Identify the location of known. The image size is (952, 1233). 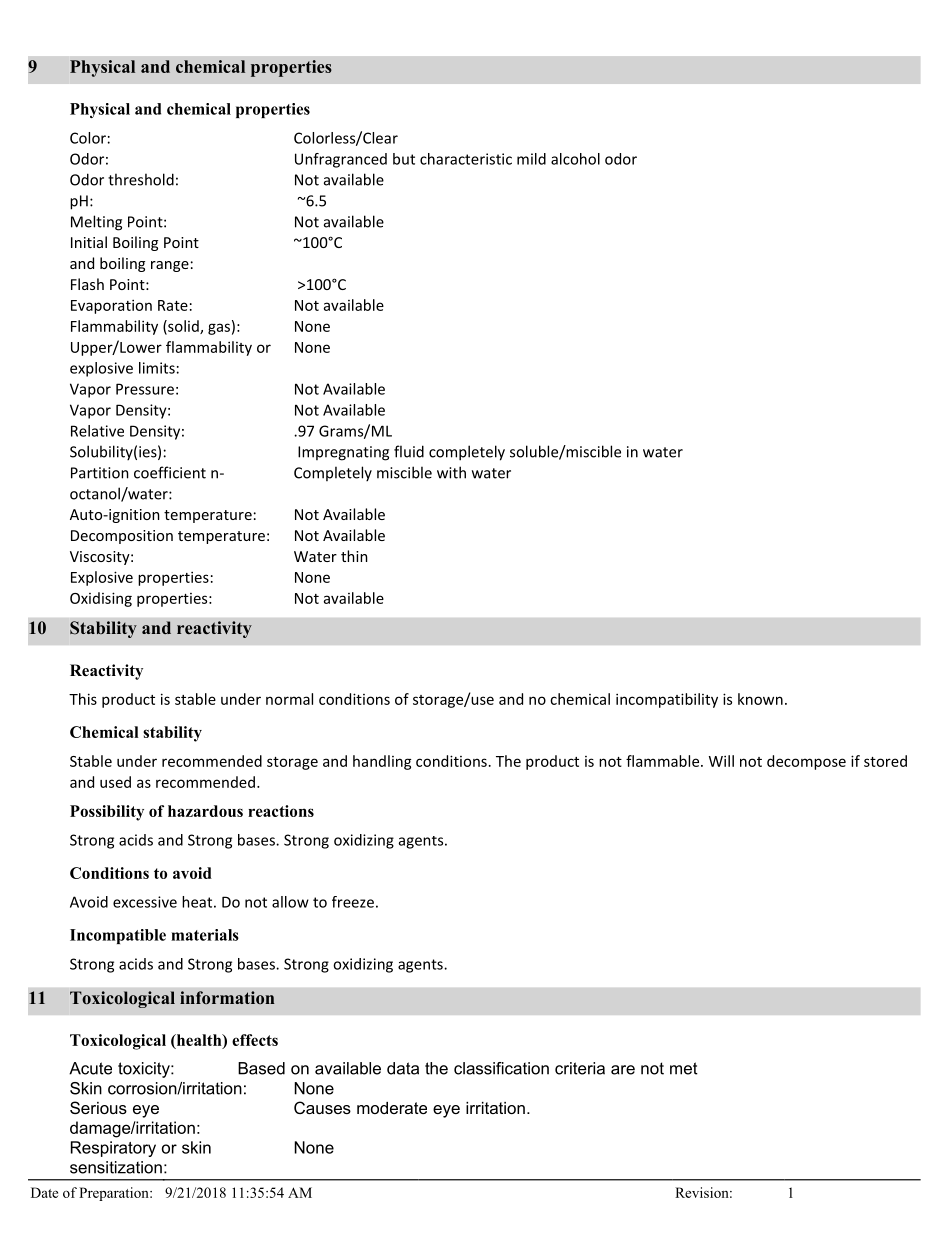
(760, 699).
